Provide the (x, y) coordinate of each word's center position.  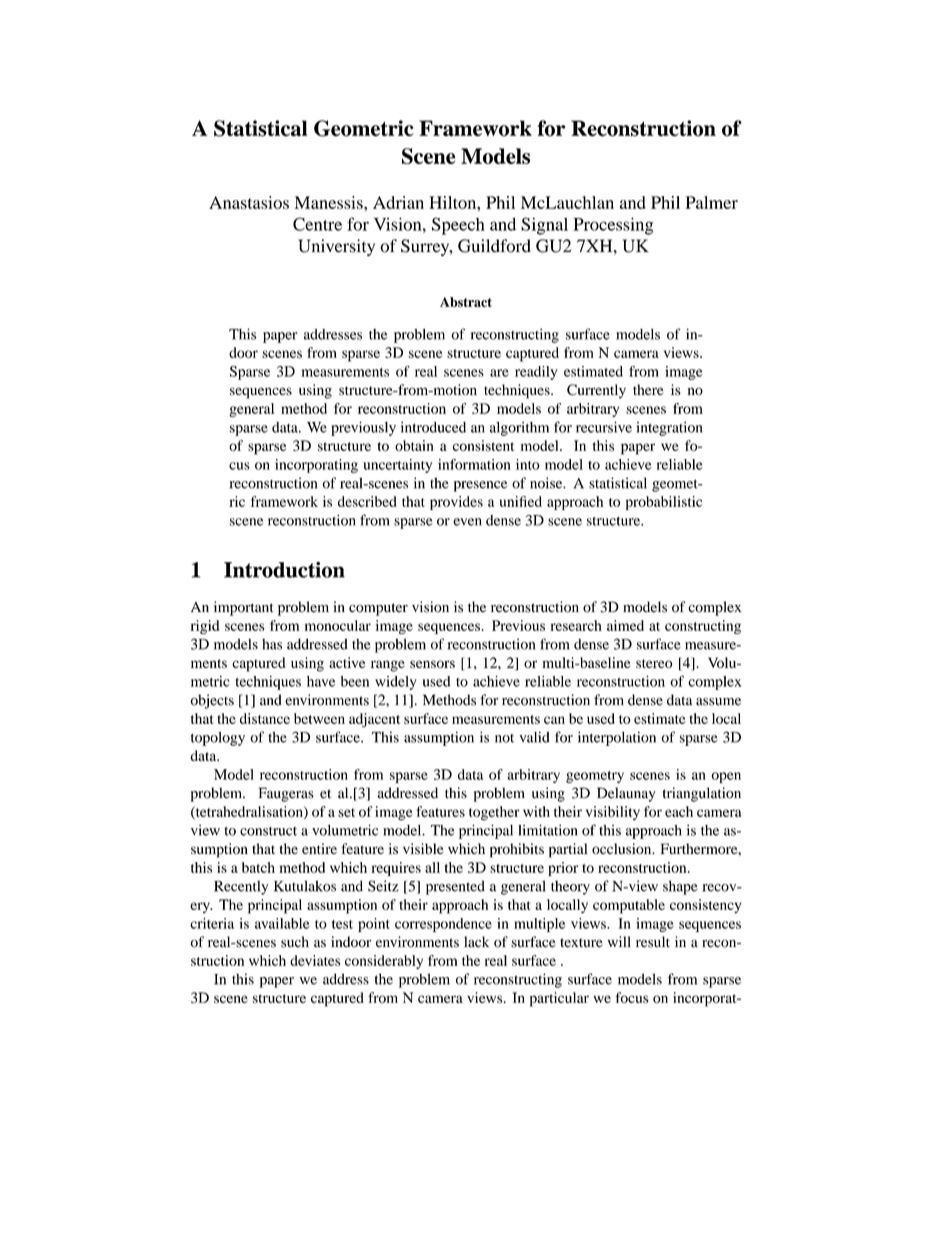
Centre (317, 224)
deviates (315, 960)
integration (669, 428)
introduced (433, 427)
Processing (613, 226)
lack (476, 942)
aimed (625, 625)
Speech (458, 226)
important (244, 608)
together (494, 813)
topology (218, 739)
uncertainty (397, 466)
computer (378, 609)
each (679, 811)
